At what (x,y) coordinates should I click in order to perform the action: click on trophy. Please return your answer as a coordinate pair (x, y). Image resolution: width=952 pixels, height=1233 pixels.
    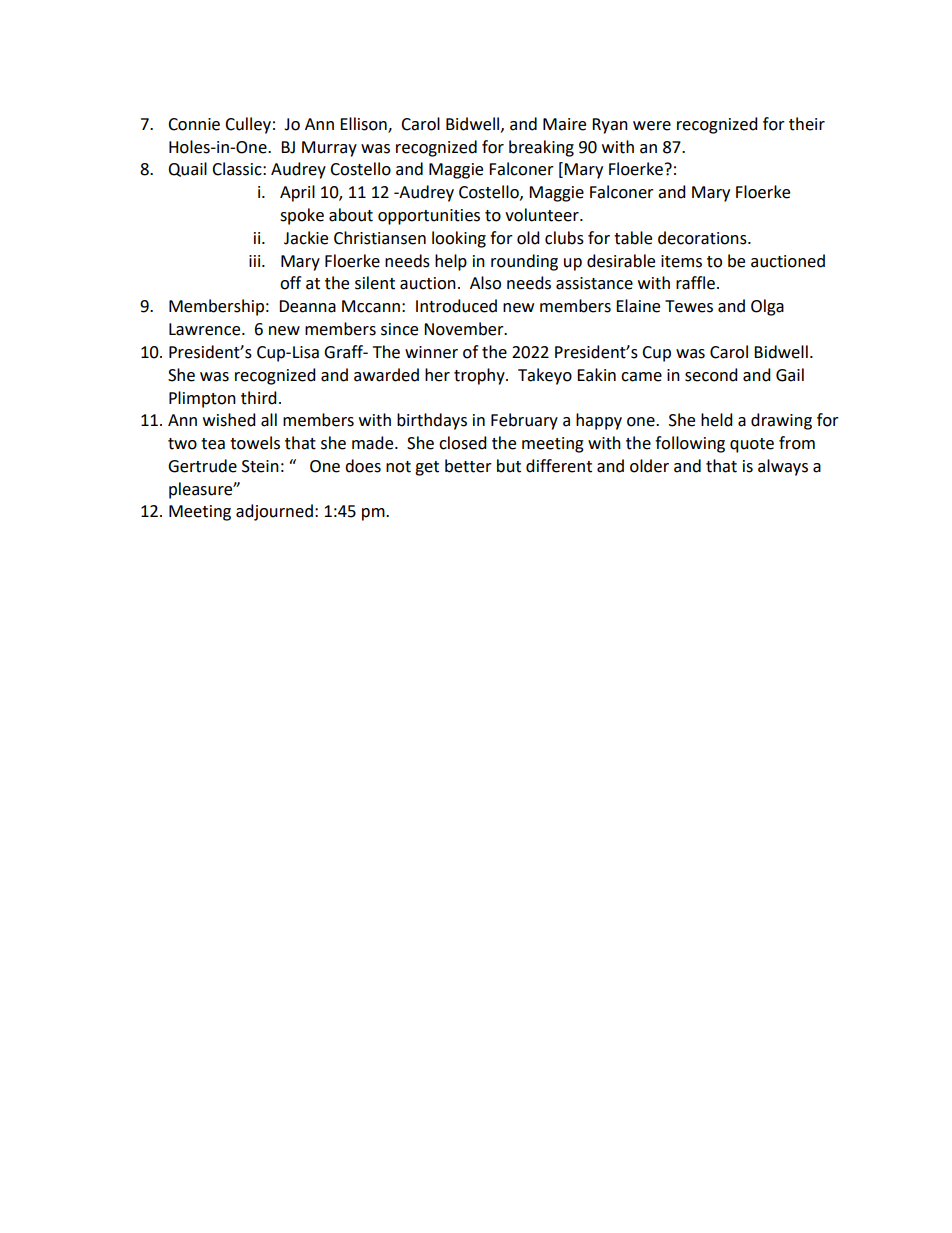
    Looking at the image, I should click on (480, 376).
